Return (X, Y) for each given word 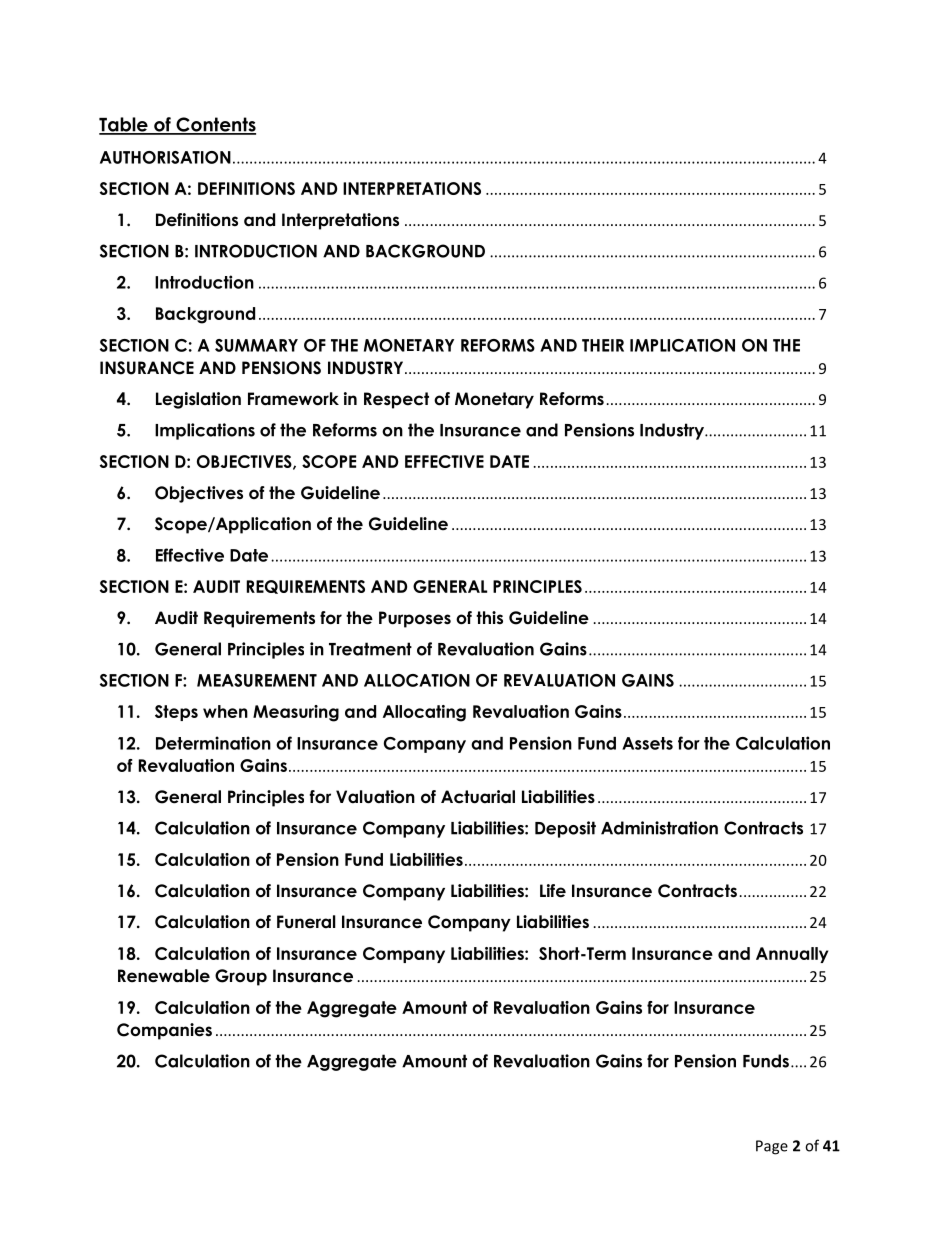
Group (241, 977)
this (489, 618)
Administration (659, 828)
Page (772, 1147)
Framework (293, 399)
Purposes (415, 619)
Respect (396, 400)
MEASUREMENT (257, 680)
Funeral (306, 922)
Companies (164, 1031)
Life (553, 891)
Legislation (198, 400)
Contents (215, 125)
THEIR (603, 345)
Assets (647, 743)
